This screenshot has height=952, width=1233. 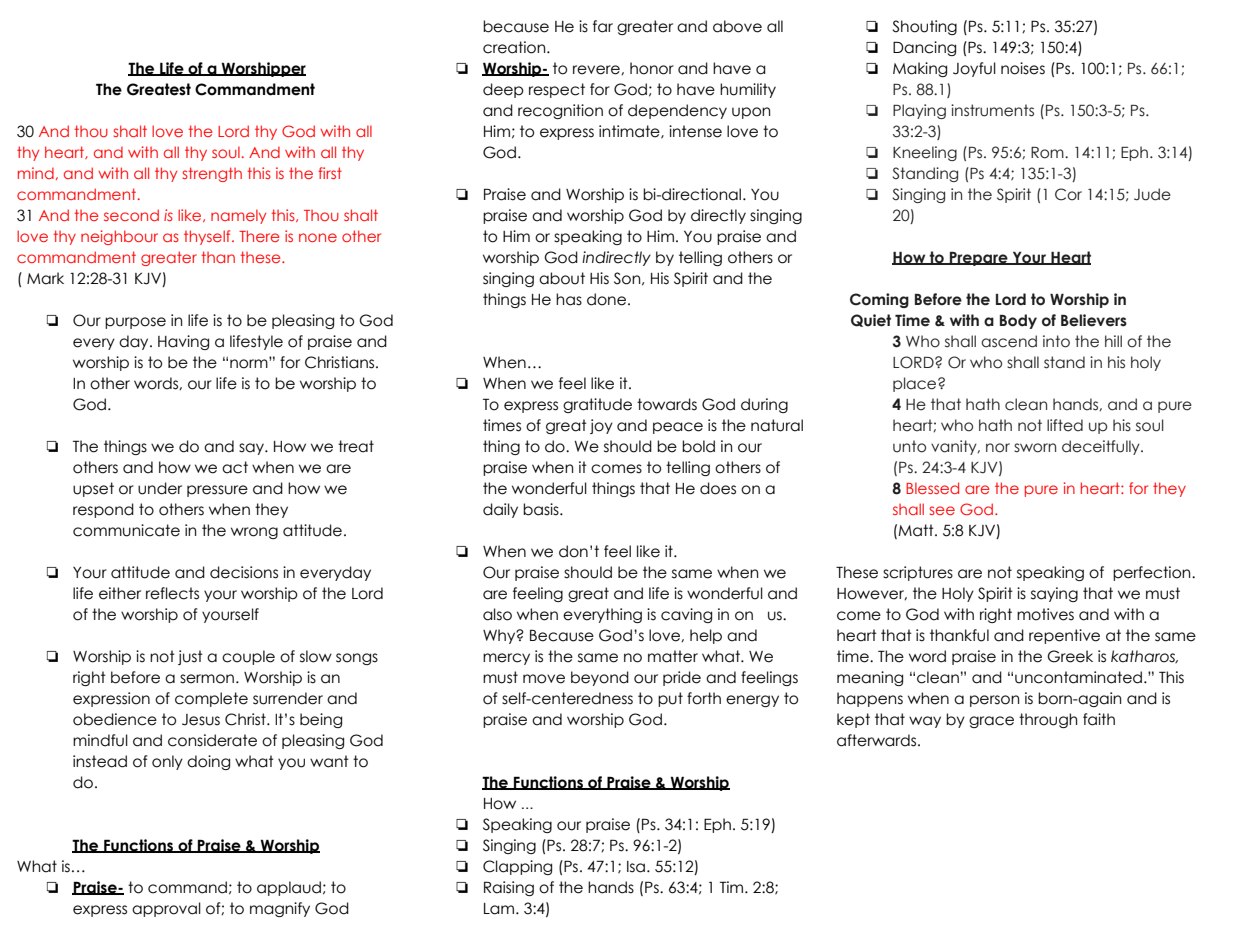 What do you see at coordinates (979, 259) in the screenshot?
I see `Prepare` at bounding box center [979, 259].
